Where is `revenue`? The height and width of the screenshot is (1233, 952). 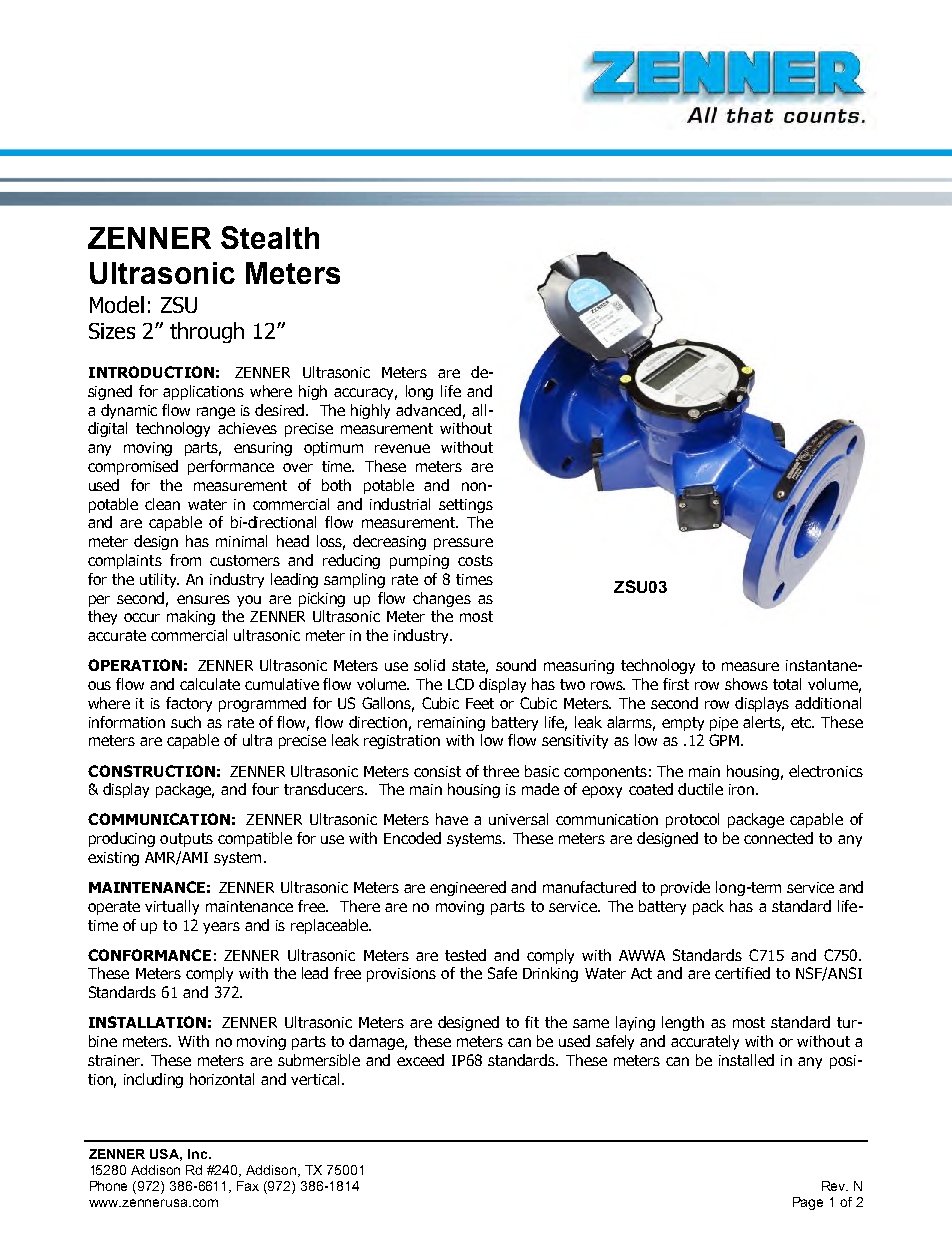 revenue is located at coordinates (402, 448).
